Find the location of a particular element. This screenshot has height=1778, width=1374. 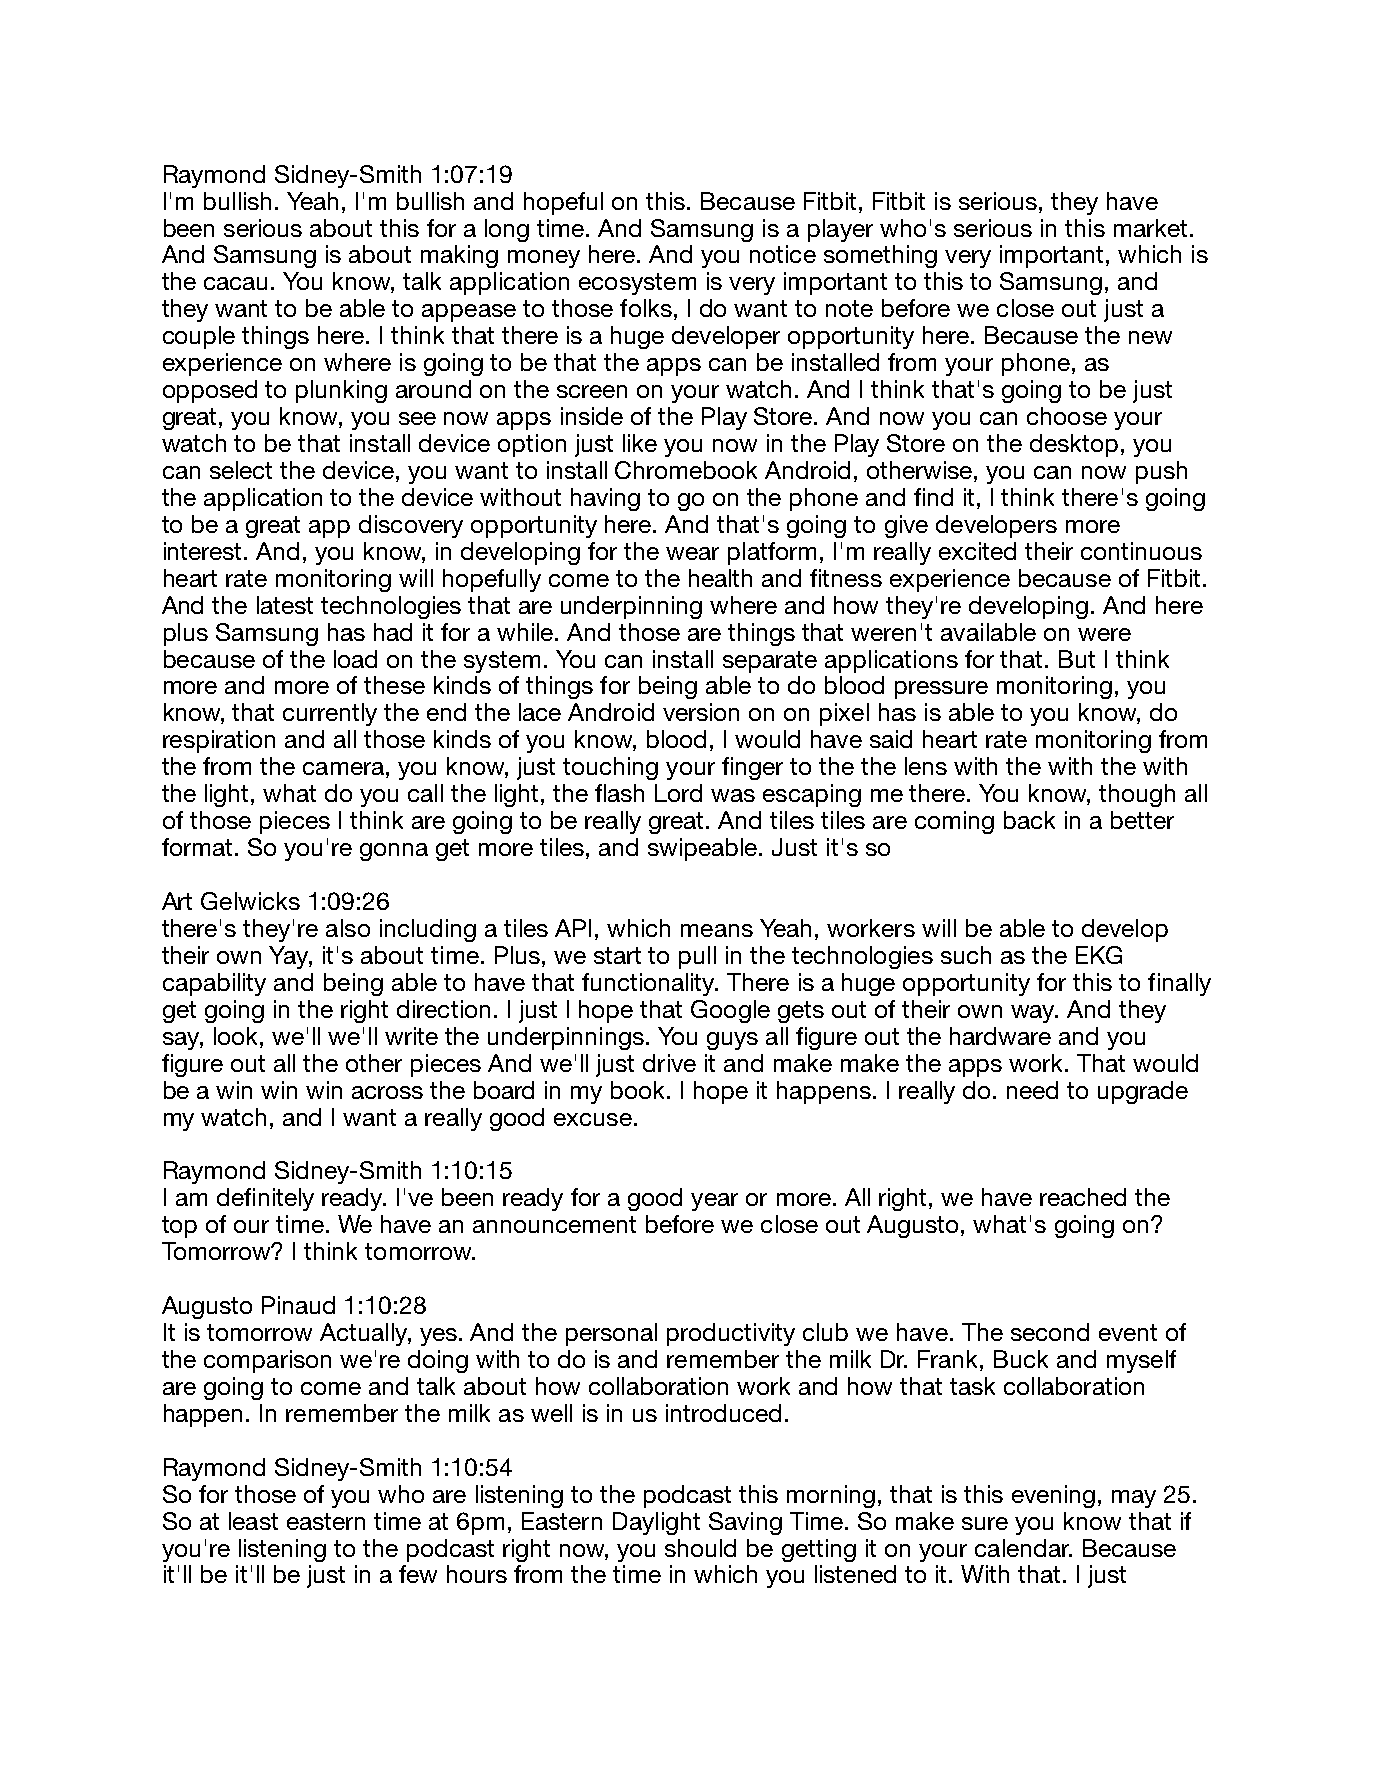

select is located at coordinates (241, 470).
